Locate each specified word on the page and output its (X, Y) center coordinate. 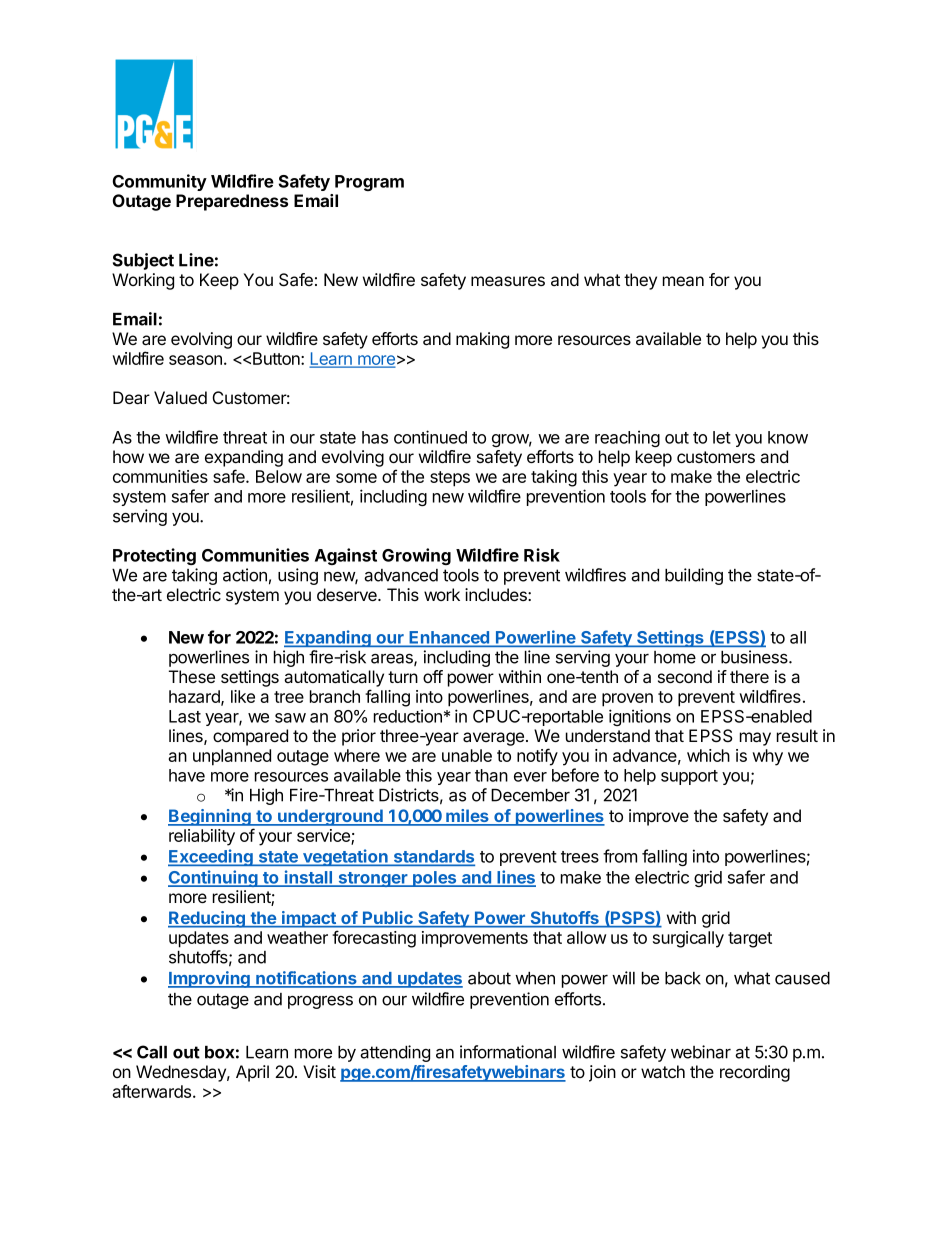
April (252, 1073)
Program (369, 183)
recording (755, 1073)
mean (683, 281)
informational (508, 1052)
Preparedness (232, 202)
